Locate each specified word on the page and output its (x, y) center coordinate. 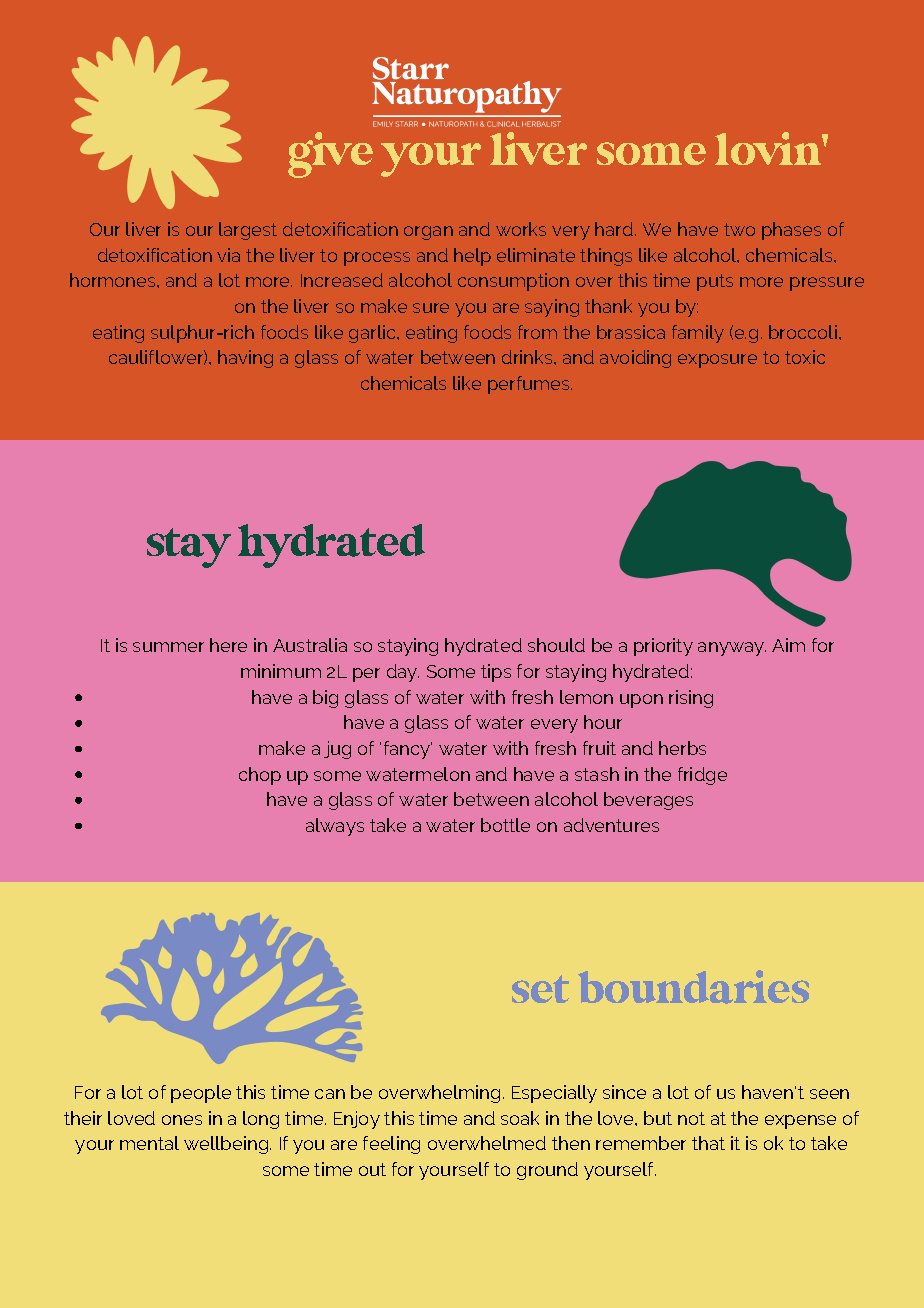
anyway (732, 649)
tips (496, 673)
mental (149, 1143)
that (708, 1143)
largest (248, 231)
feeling (391, 1145)
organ (428, 233)
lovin (769, 148)
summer (168, 647)
